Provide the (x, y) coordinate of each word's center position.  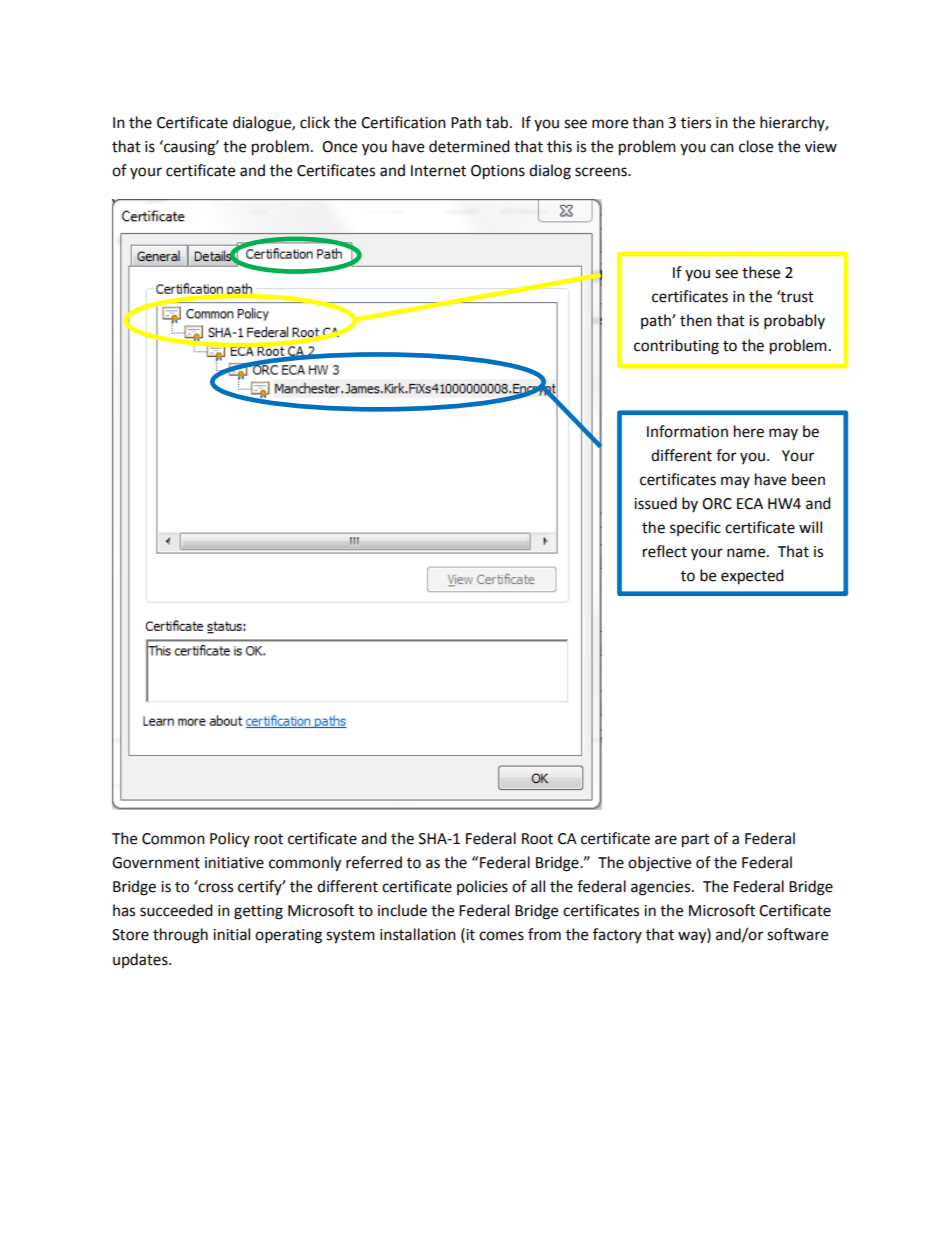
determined (469, 146)
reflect (665, 551)
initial (231, 934)
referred (374, 862)
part (696, 841)
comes (501, 936)
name (747, 553)
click (315, 122)
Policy (230, 839)
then (696, 320)
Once (339, 147)
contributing (676, 347)
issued (655, 503)
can (722, 148)
